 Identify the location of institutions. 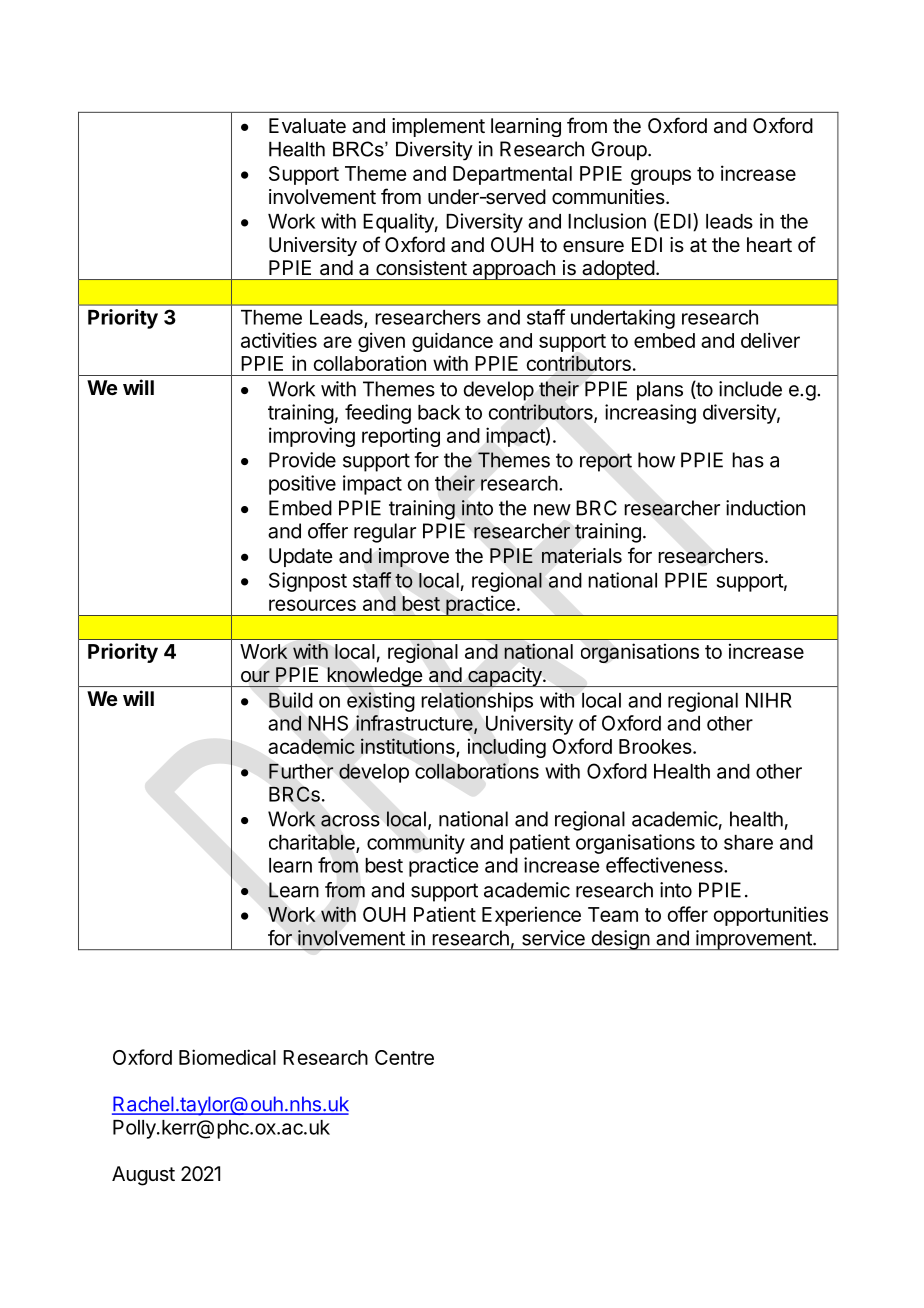
(409, 747).
